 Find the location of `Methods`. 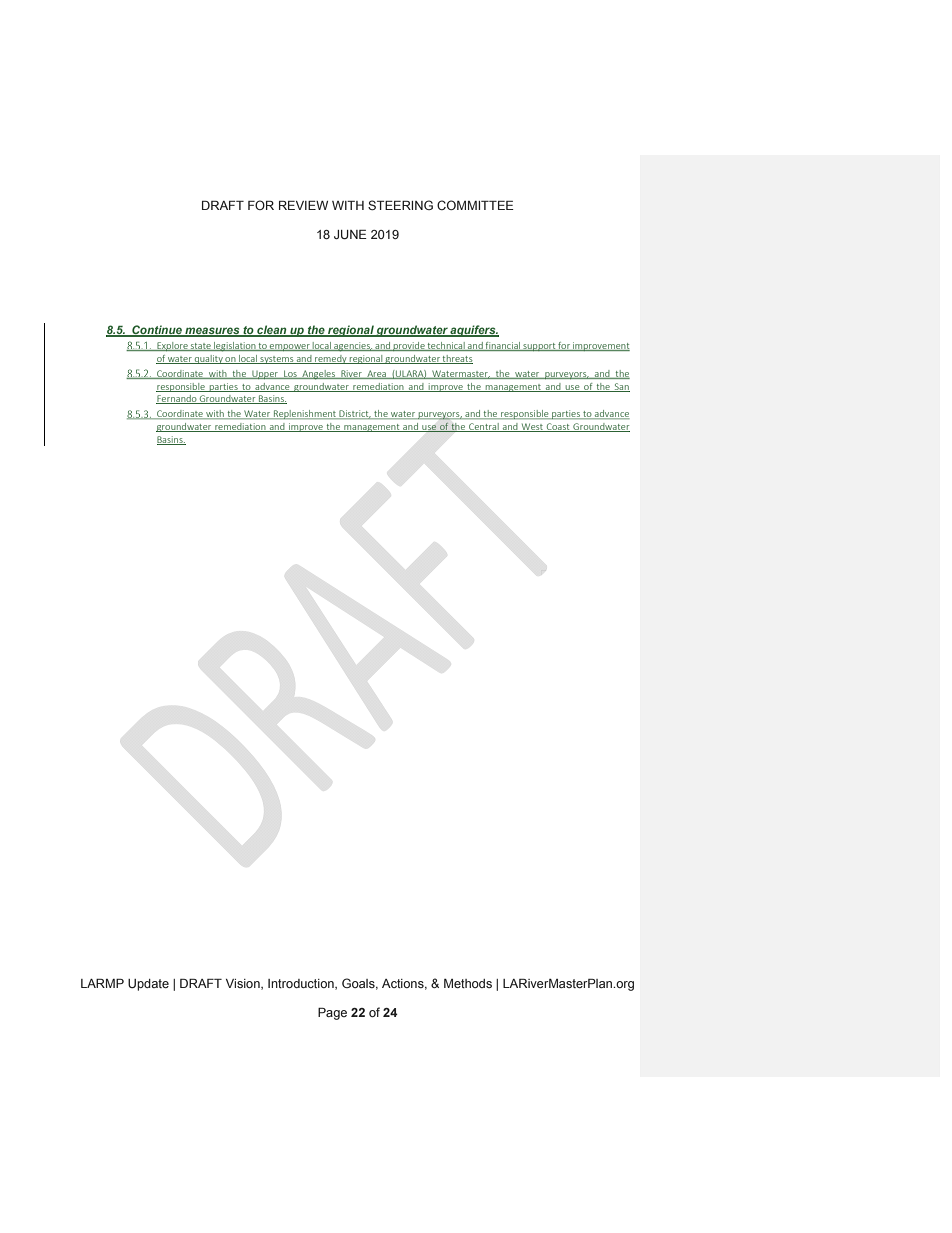

Methods is located at coordinates (468, 983).
